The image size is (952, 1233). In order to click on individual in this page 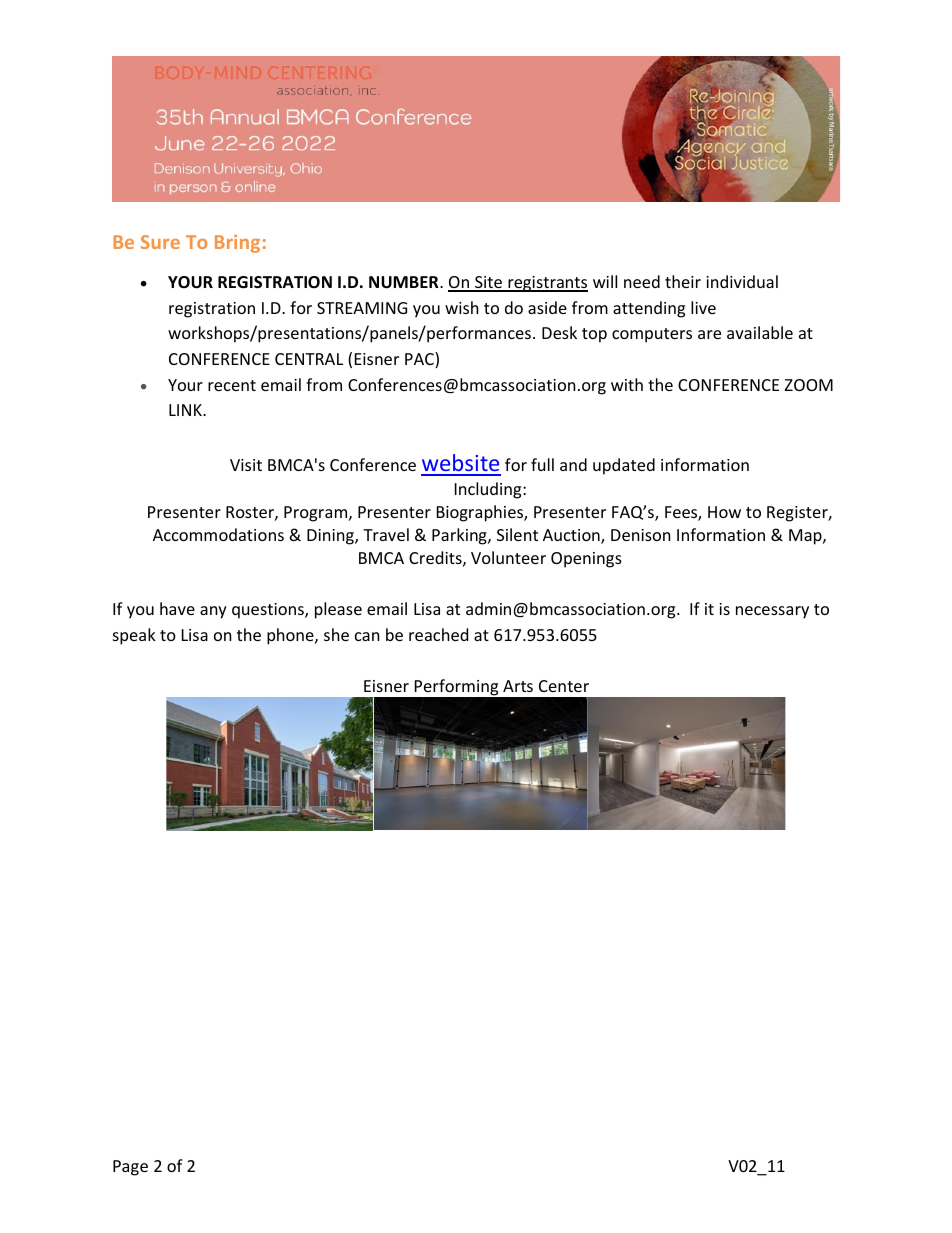, I will do `click(742, 281)`.
